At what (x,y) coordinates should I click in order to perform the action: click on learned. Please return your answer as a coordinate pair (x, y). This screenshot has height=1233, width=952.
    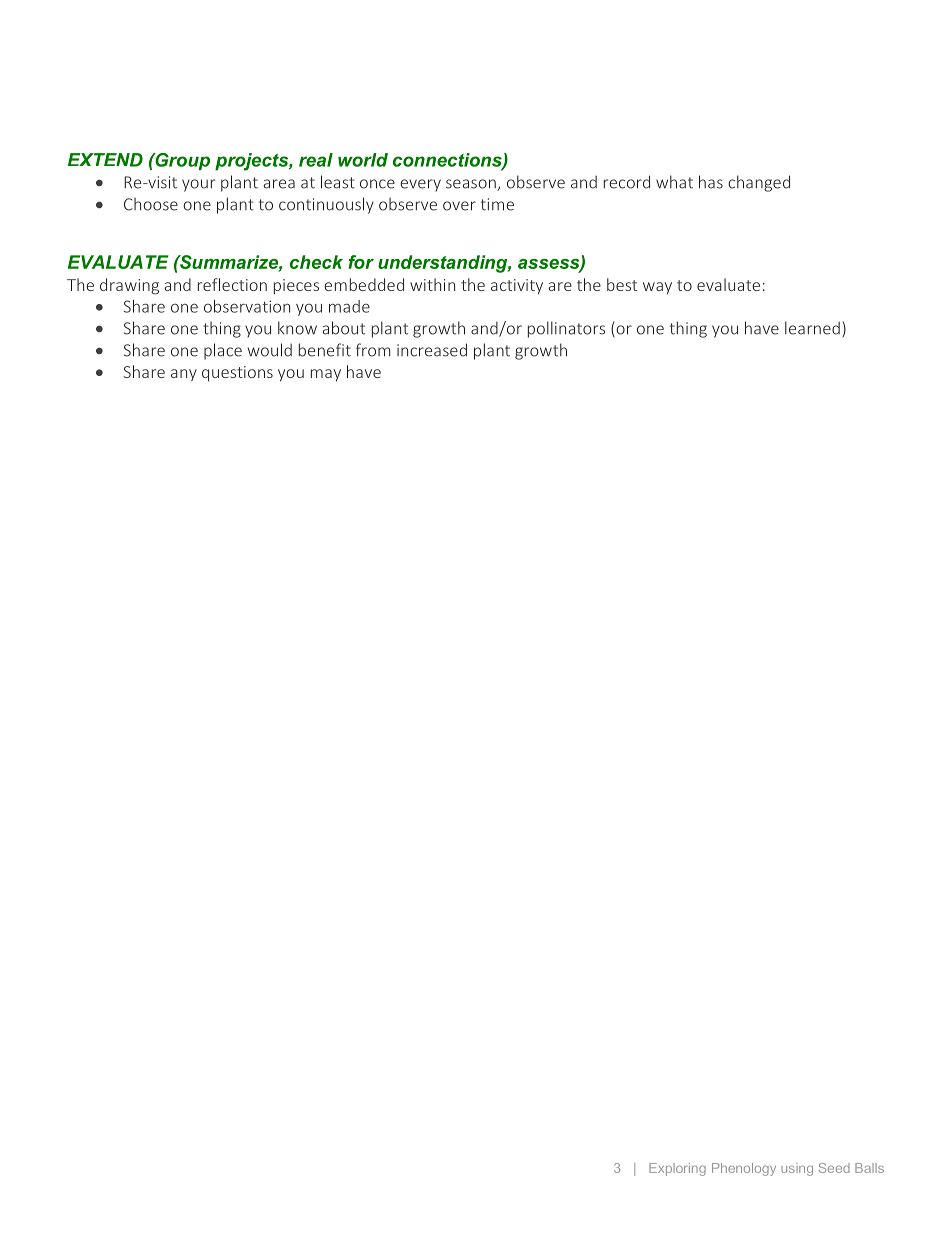
    Looking at the image, I should click on (812, 328).
